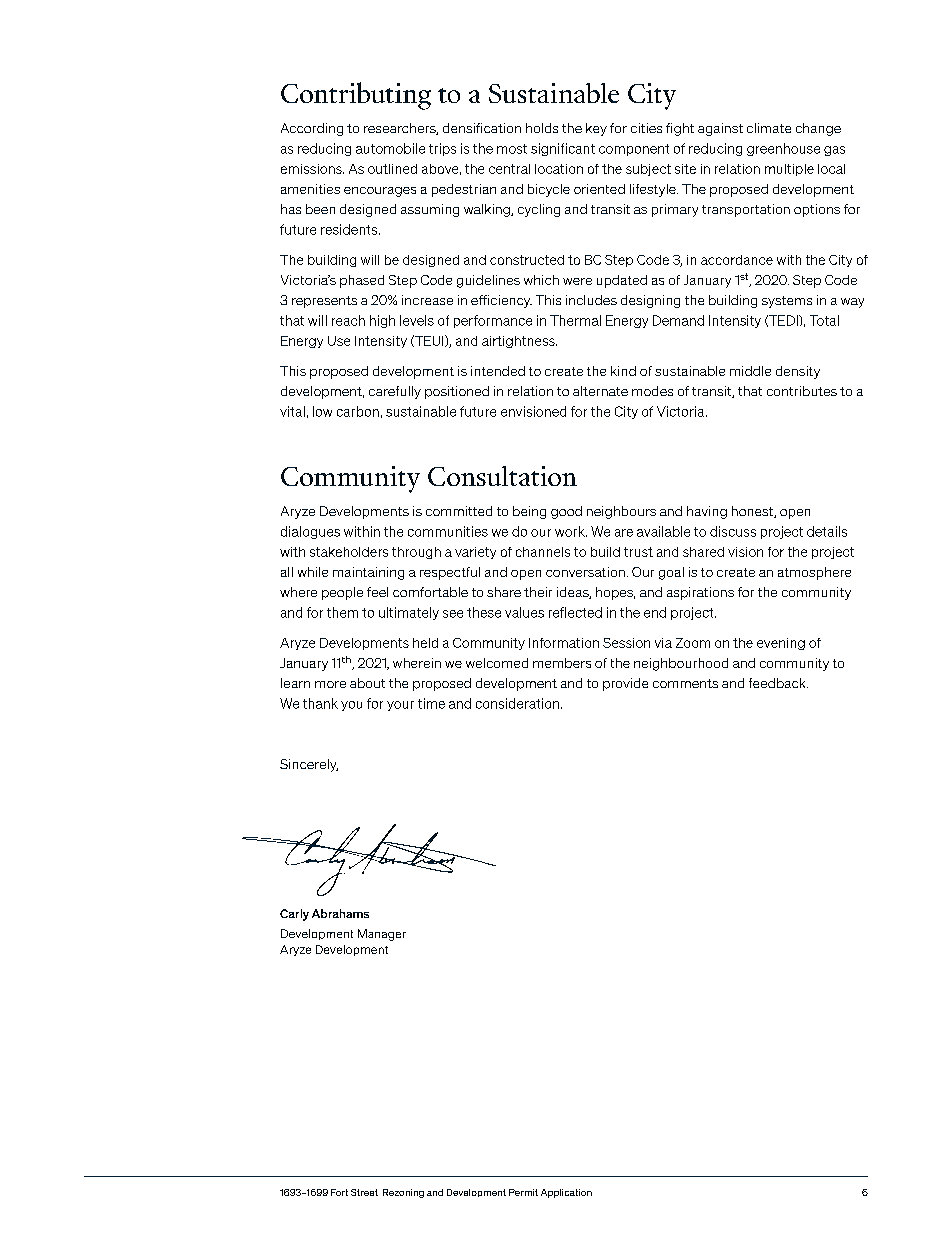 This screenshot has width=952, height=1233. Describe the element at coordinates (356, 96) in the screenshot. I see `Contributing` at that location.
